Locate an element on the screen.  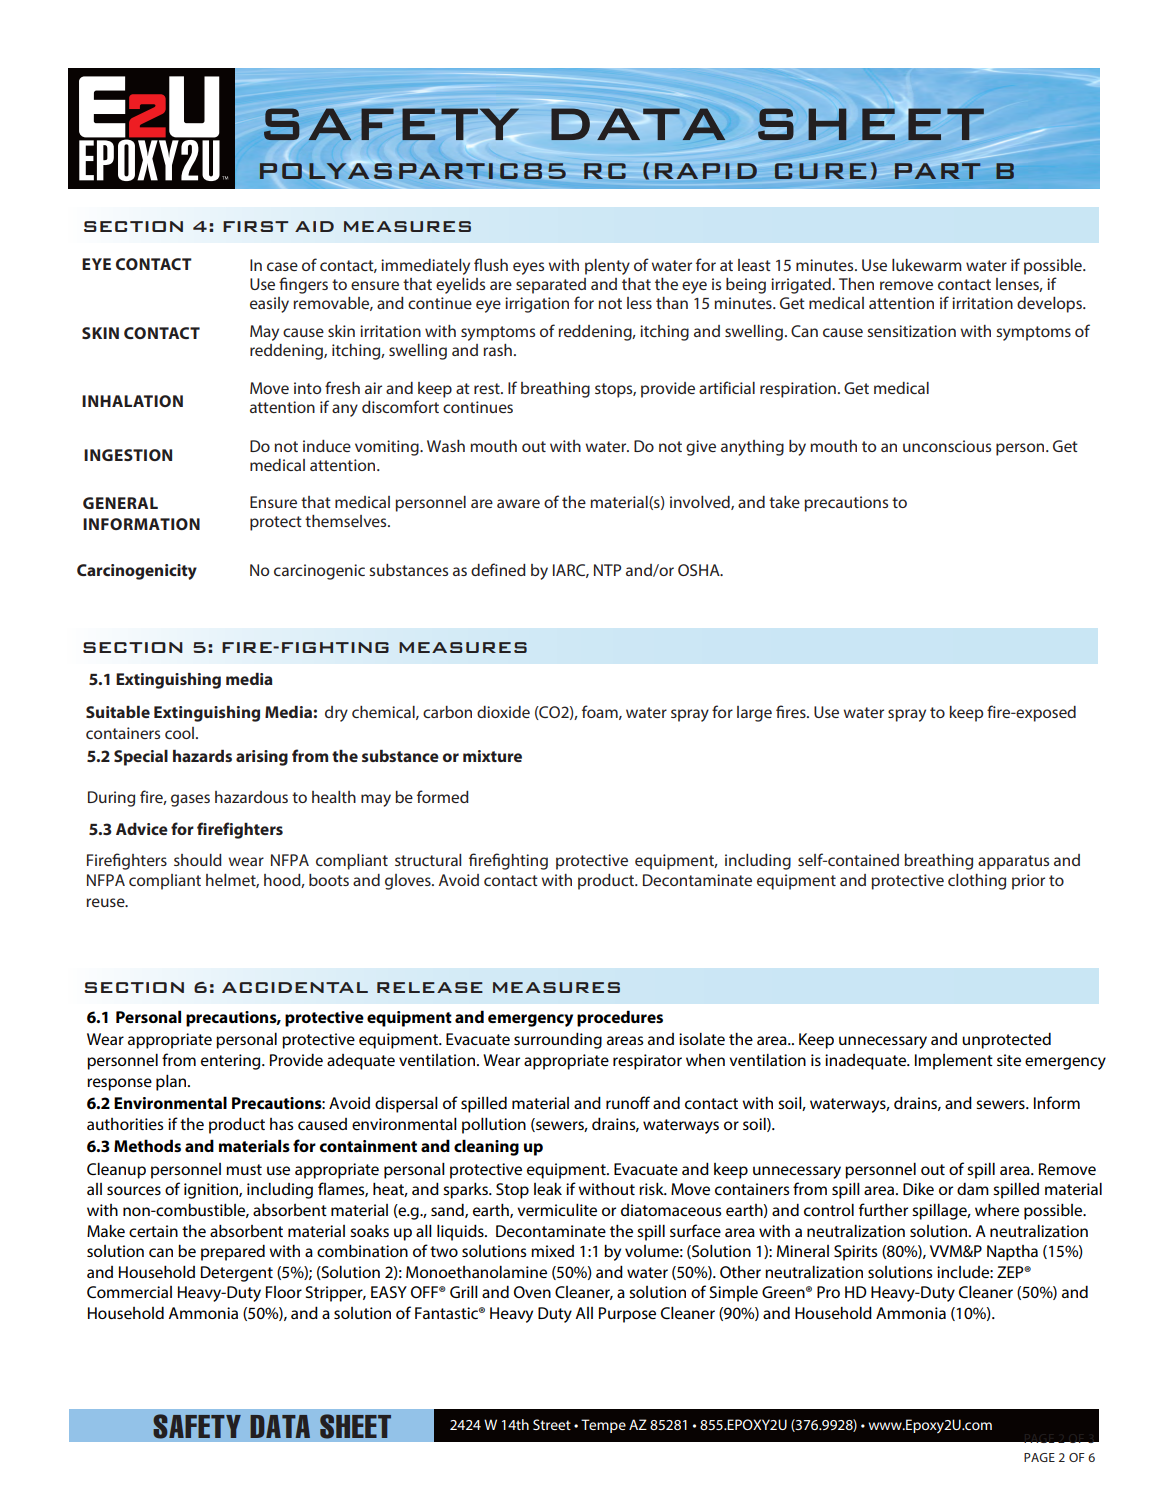
apparatus is located at coordinates (1013, 862).
